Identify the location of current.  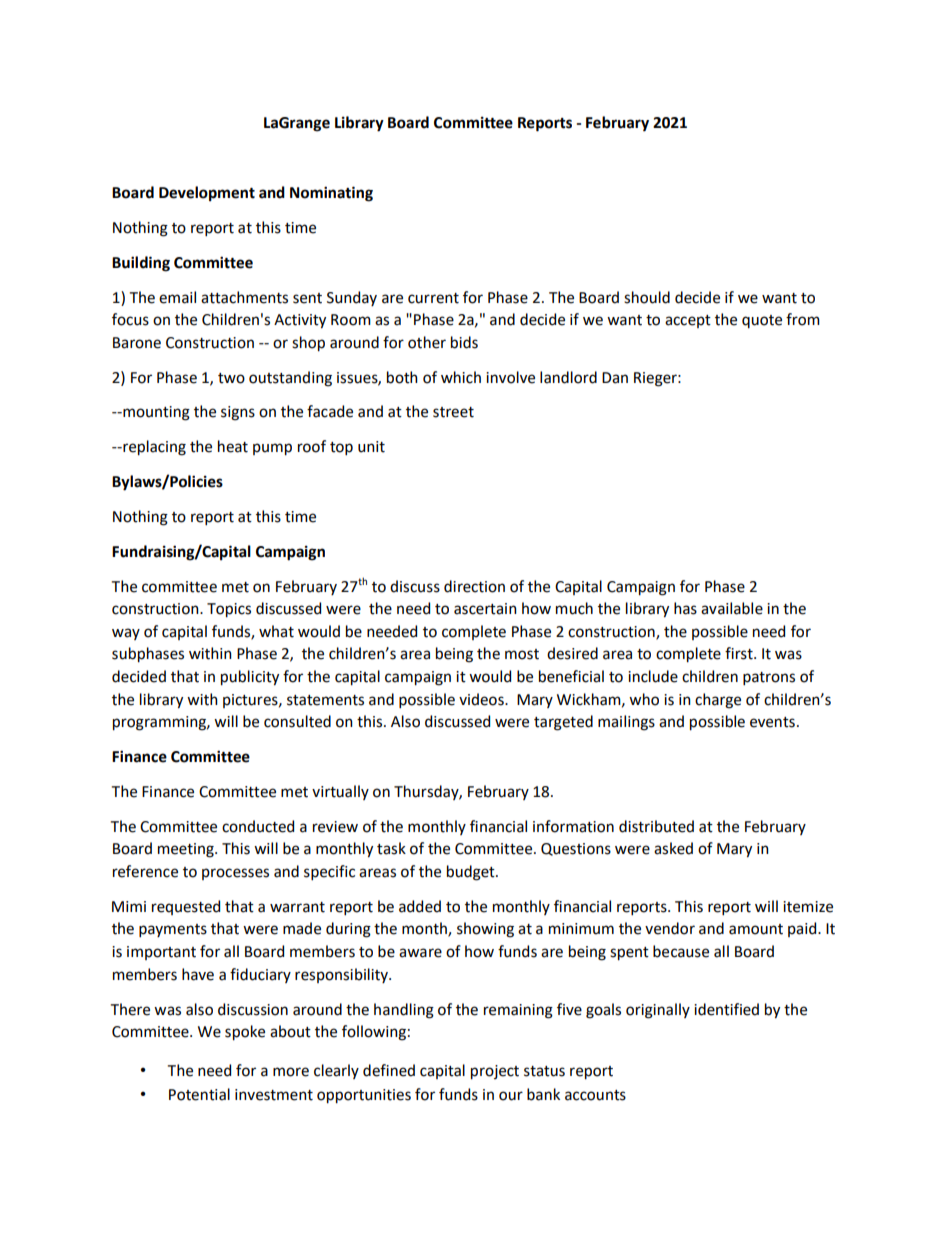
(433, 298).
